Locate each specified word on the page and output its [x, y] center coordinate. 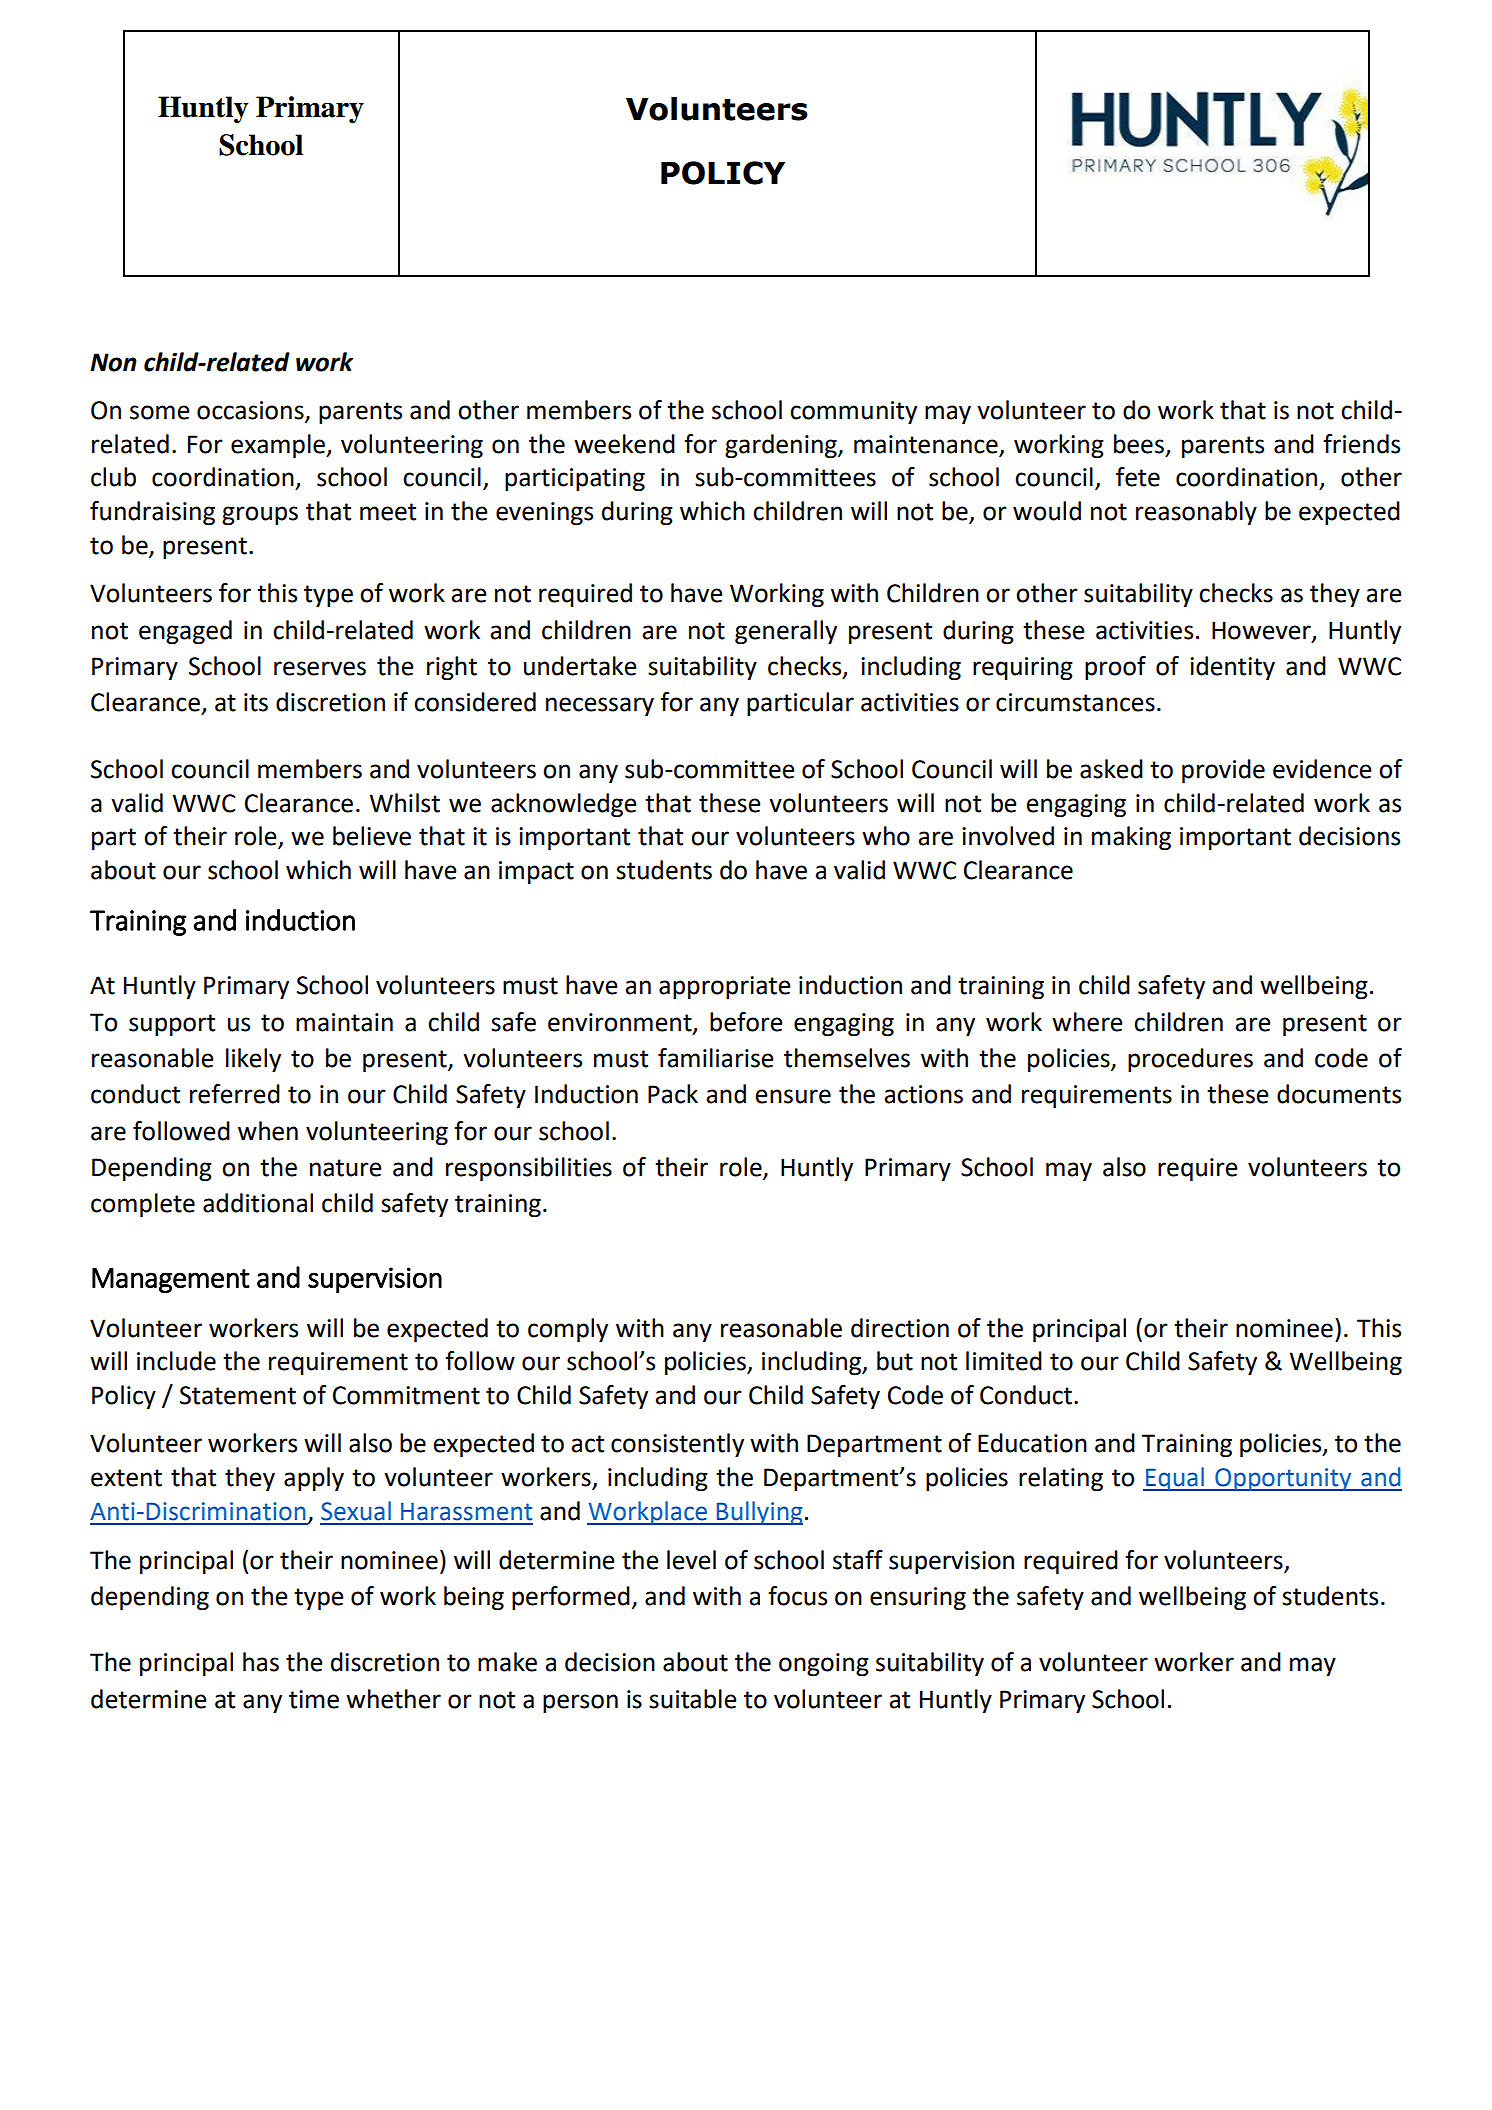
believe [372, 836]
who [886, 836]
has [261, 1662]
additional [258, 1203]
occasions [251, 411]
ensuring [918, 1599]
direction [900, 1328]
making [1131, 838]
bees [1139, 444]
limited [1004, 1361]
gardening [782, 446]
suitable [693, 1699]
